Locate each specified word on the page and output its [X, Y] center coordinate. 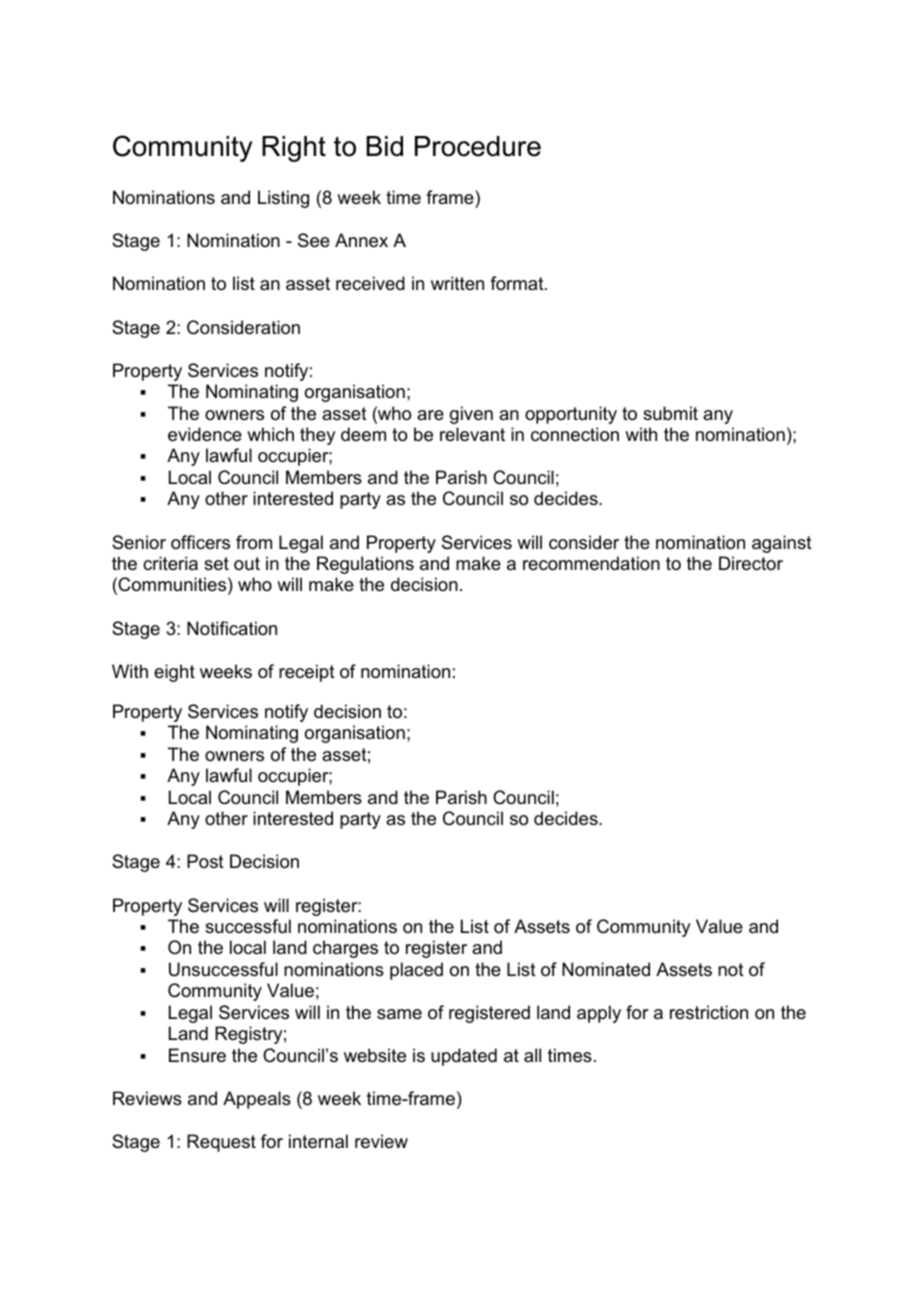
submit [670, 413]
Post [205, 861]
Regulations [365, 565]
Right [294, 149]
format [518, 283]
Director [751, 563]
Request [221, 1143]
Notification [232, 628]
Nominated [606, 969]
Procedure [478, 146]
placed [416, 971]
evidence [205, 434]
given [471, 415]
